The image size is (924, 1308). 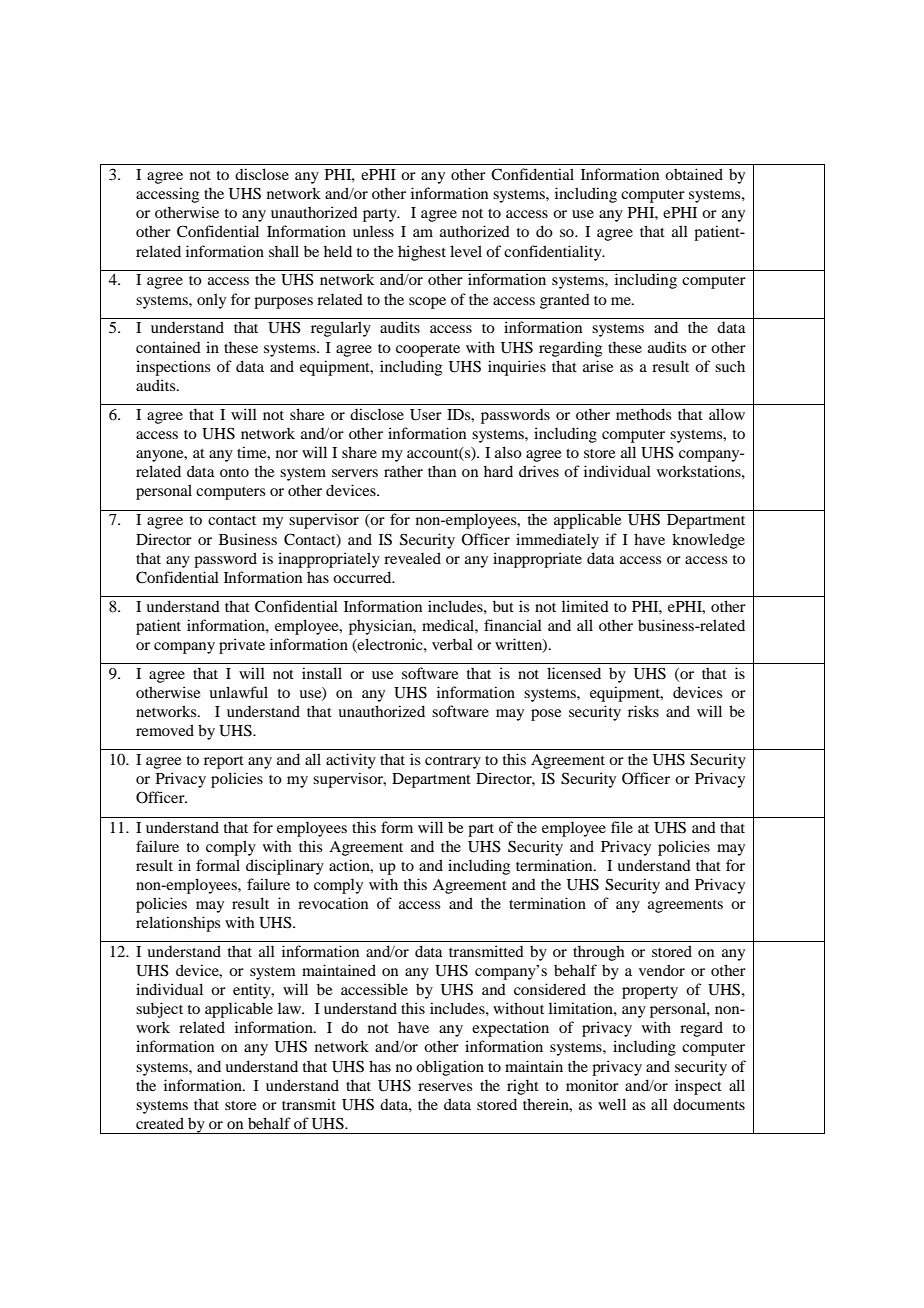 I want to click on obtained, so click(x=694, y=174).
